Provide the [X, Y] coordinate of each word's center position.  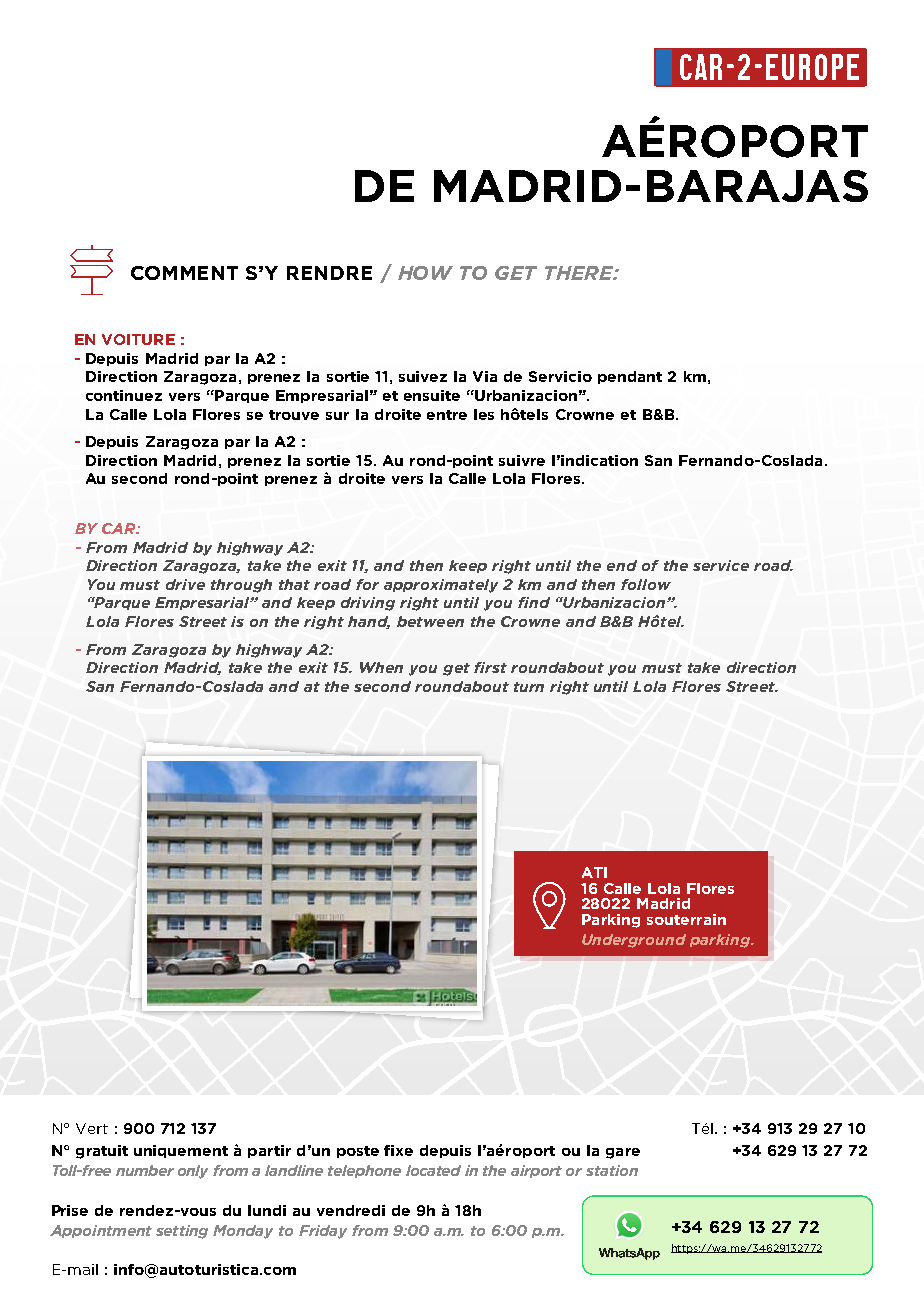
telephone [364, 1171]
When [381, 667]
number [145, 1170]
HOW [425, 273]
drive [185, 584]
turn [529, 687]
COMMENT [184, 273]
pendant [630, 377]
